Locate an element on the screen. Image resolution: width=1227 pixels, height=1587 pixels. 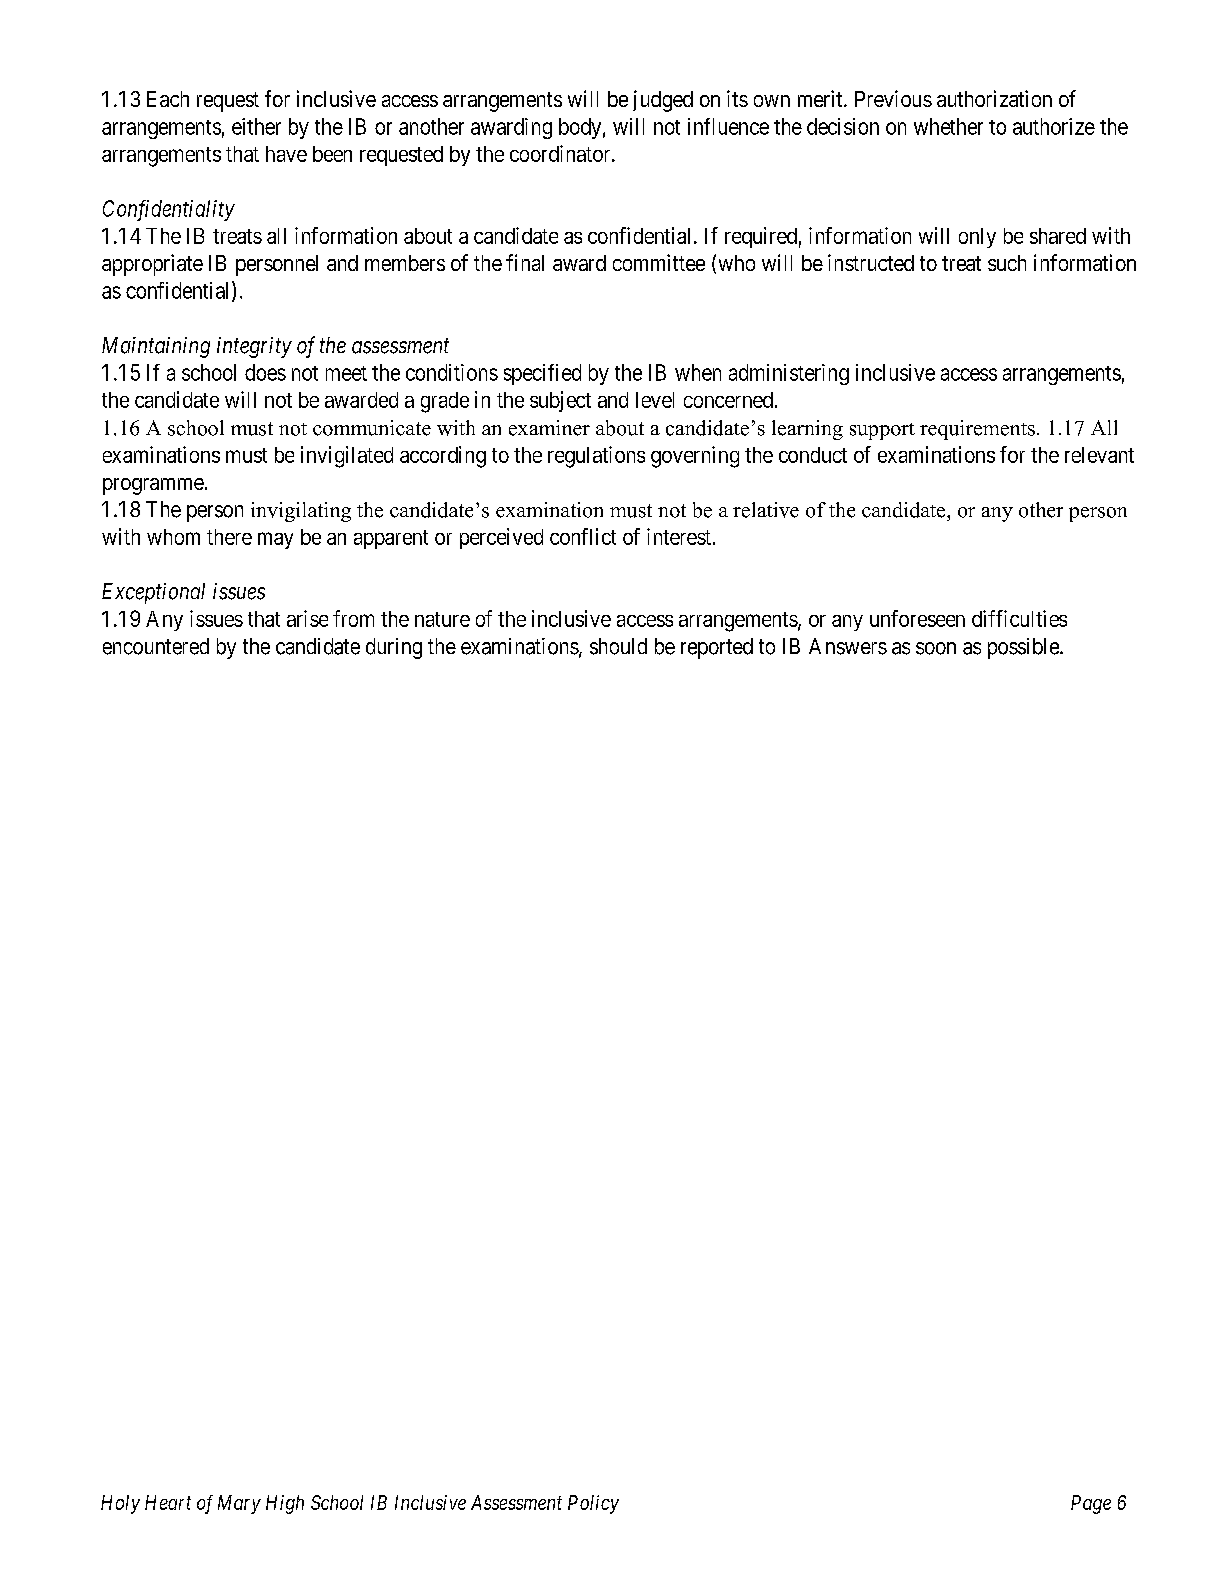
Page is located at coordinates (1091, 1504).
